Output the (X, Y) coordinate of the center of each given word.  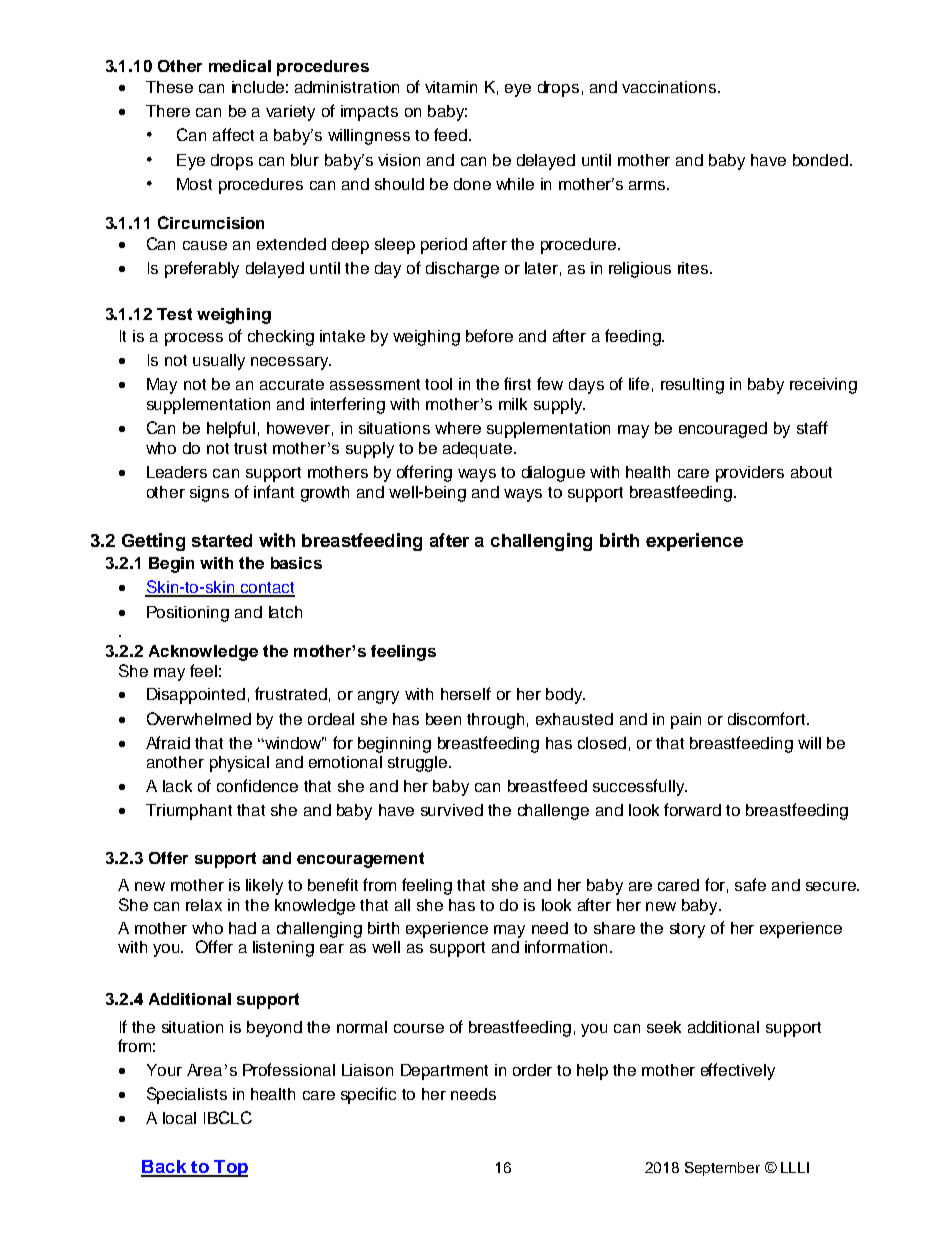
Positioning (188, 614)
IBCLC (228, 1117)
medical (240, 66)
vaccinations (669, 87)
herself (466, 693)
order (532, 1070)
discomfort (768, 718)
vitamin (451, 87)
